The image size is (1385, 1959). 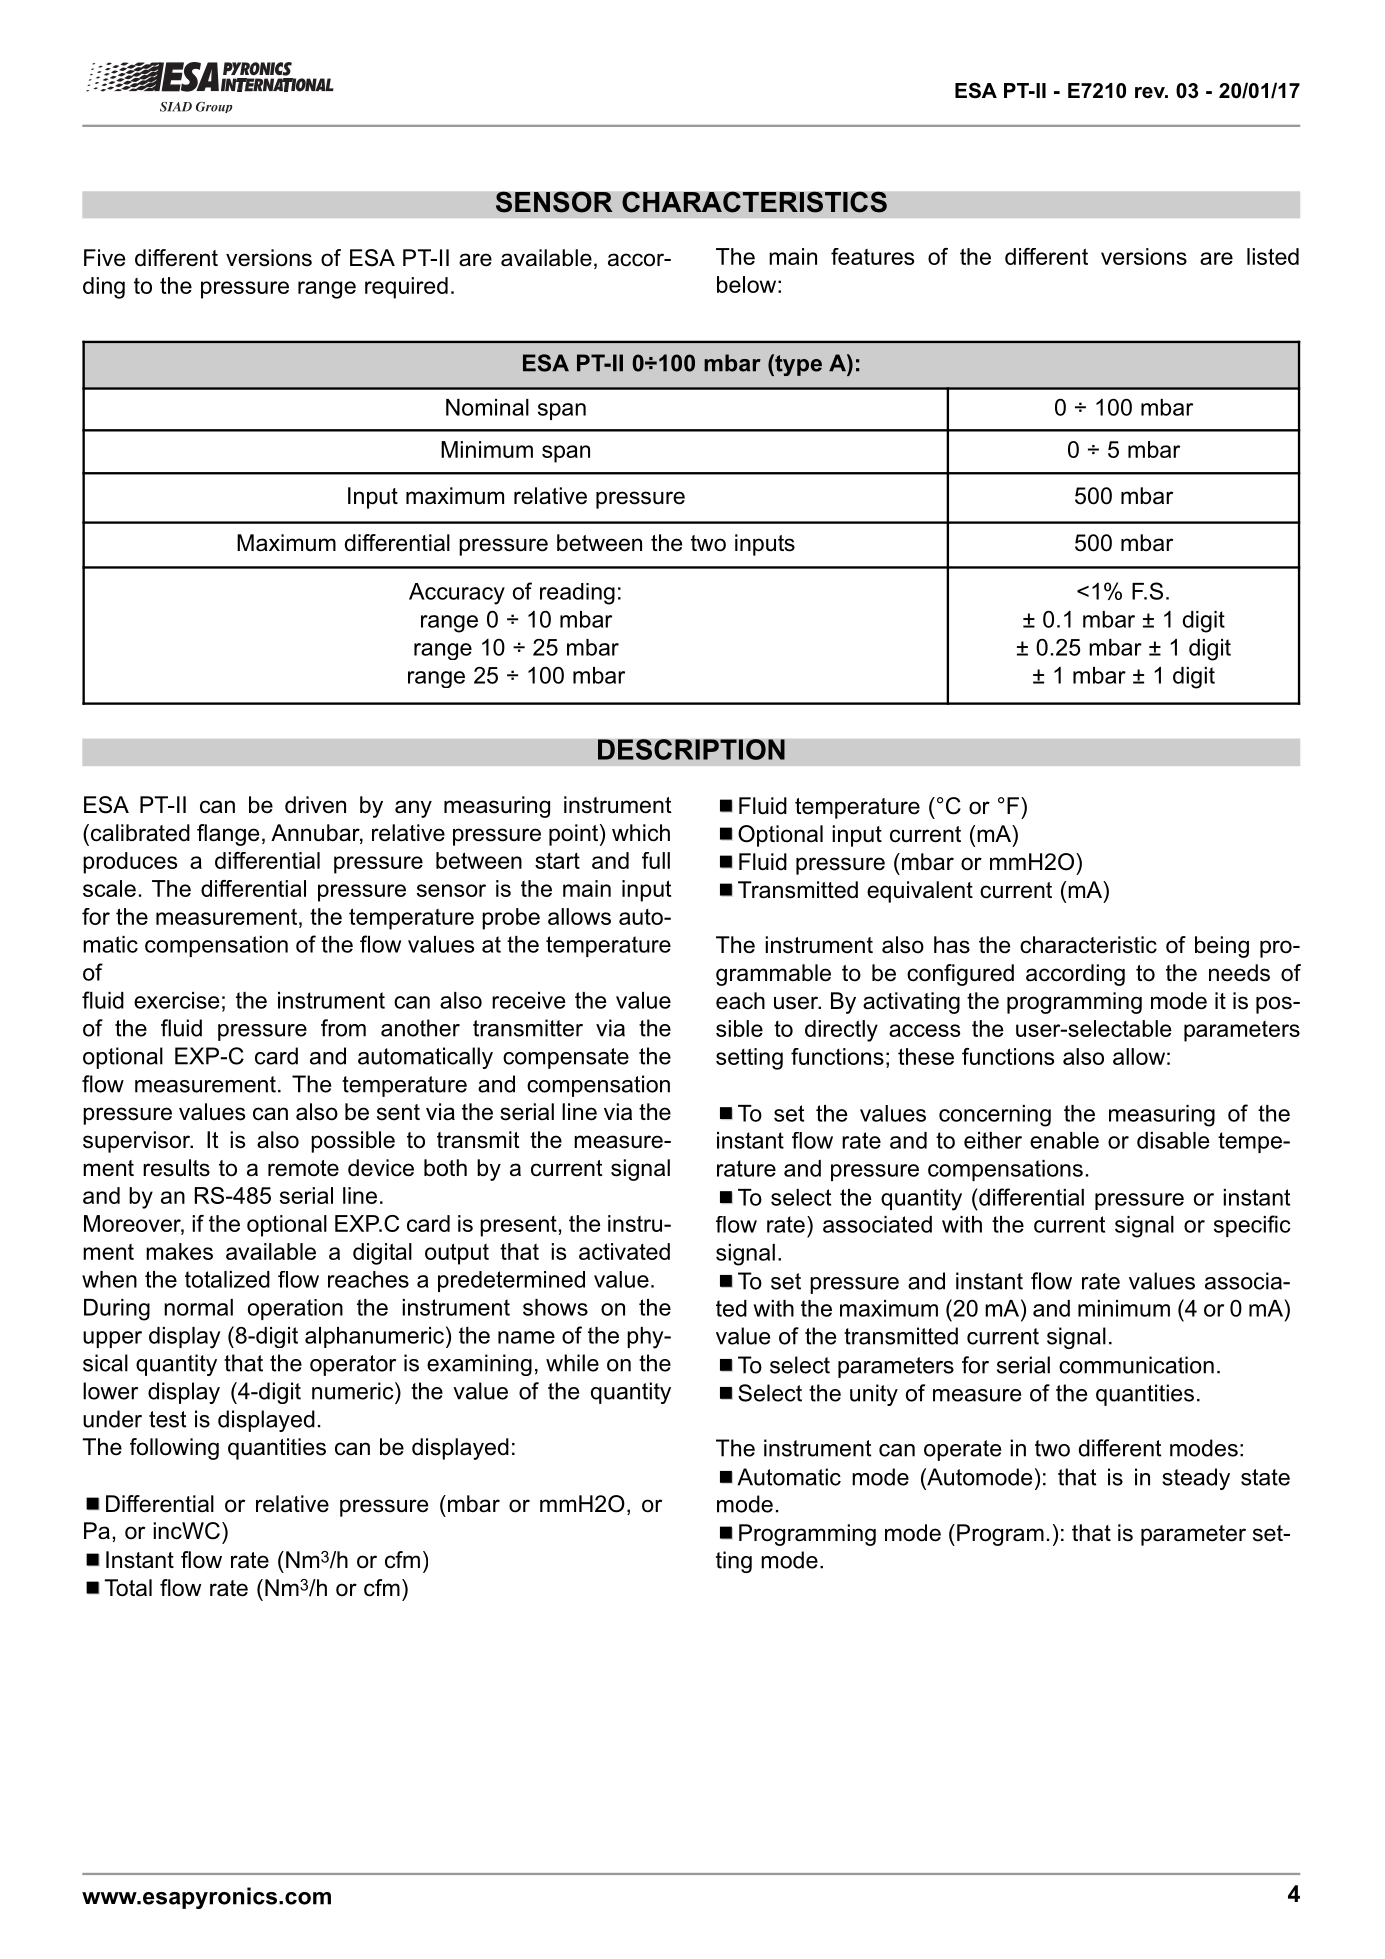 I want to click on disable, so click(x=1173, y=1140).
